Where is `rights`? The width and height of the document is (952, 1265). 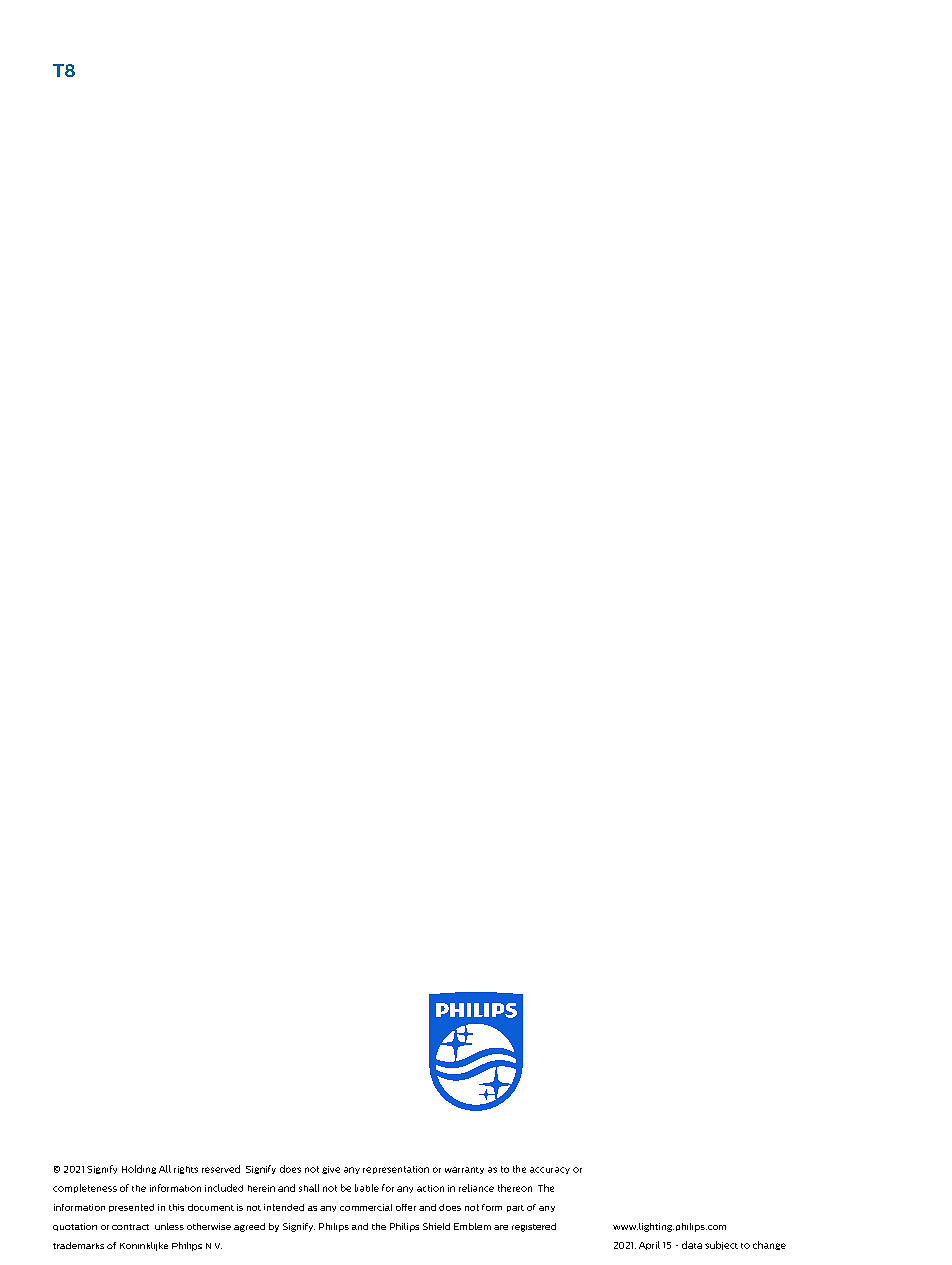 rights is located at coordinates (186, 1170).
